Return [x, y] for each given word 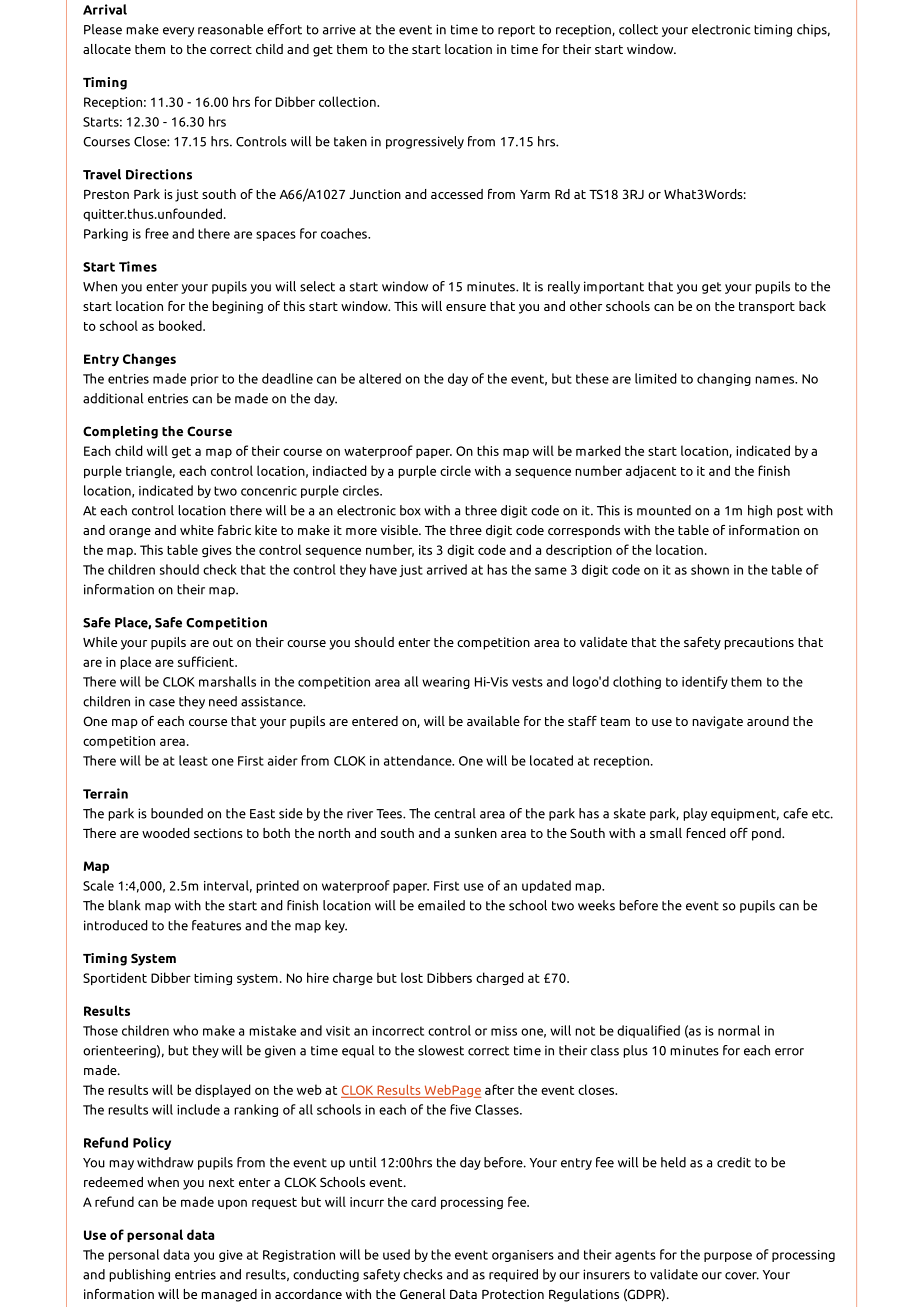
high [760, 511]
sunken [476, 833]
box [410, 510]
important [614, 287]
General [422, 1294]
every [178, 32]
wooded [166, 833]
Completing [120, 432]
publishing [139, 1275]
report [516, 31]
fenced [706, 833]
